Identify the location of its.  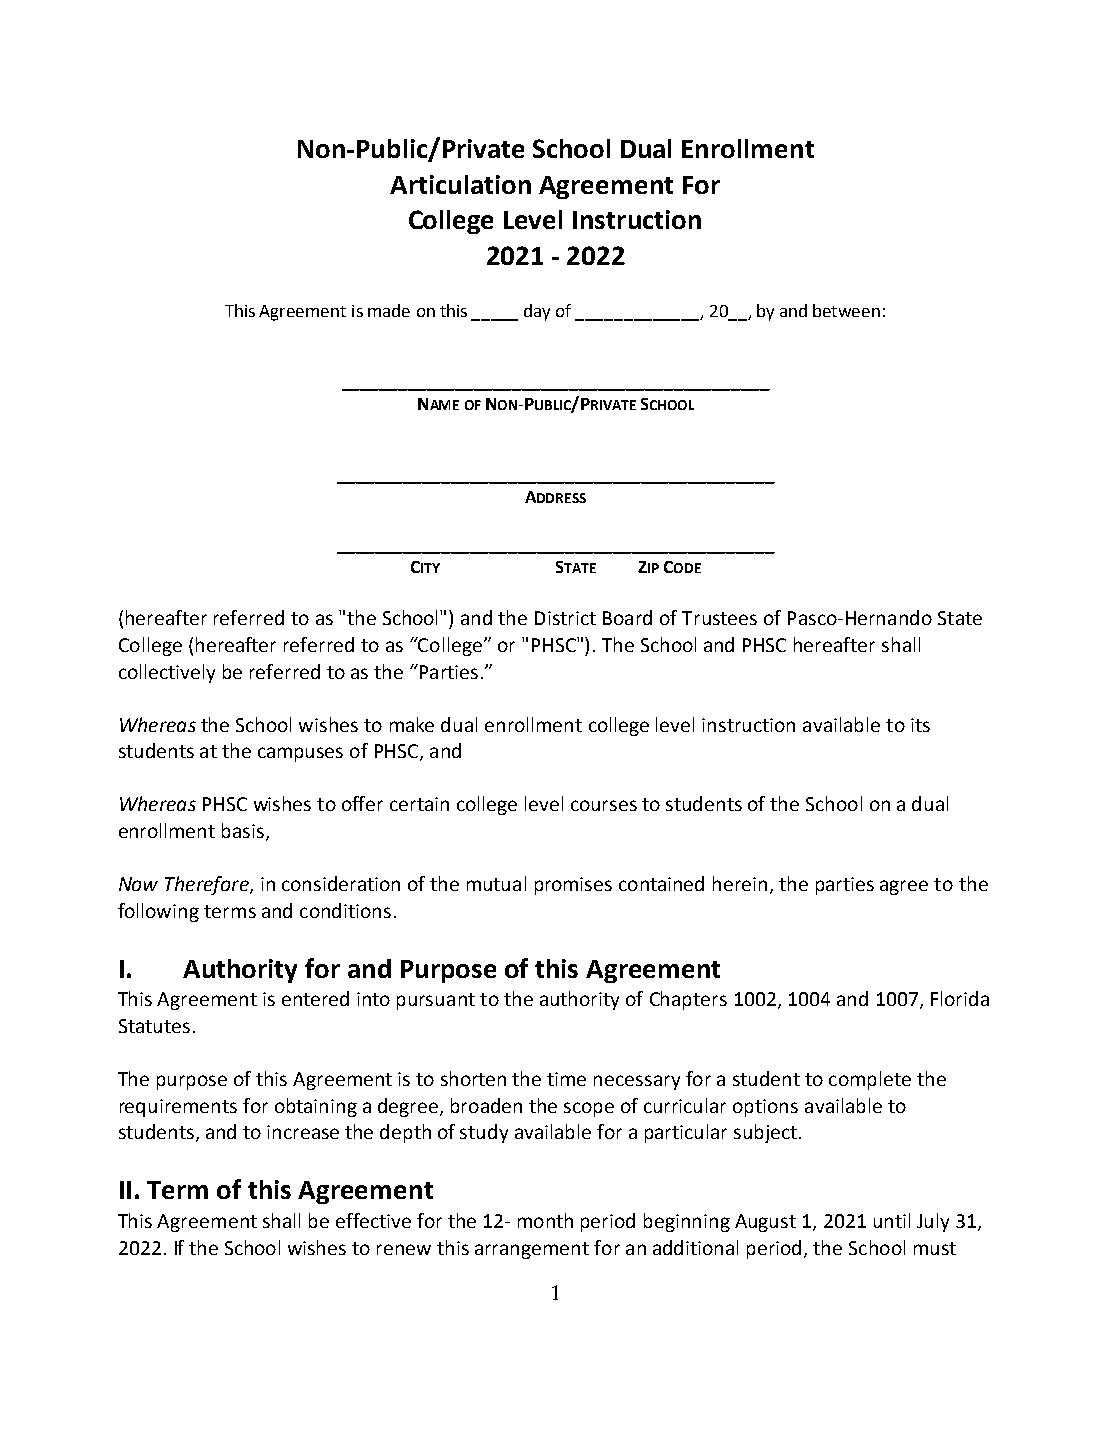
(920, 725).
